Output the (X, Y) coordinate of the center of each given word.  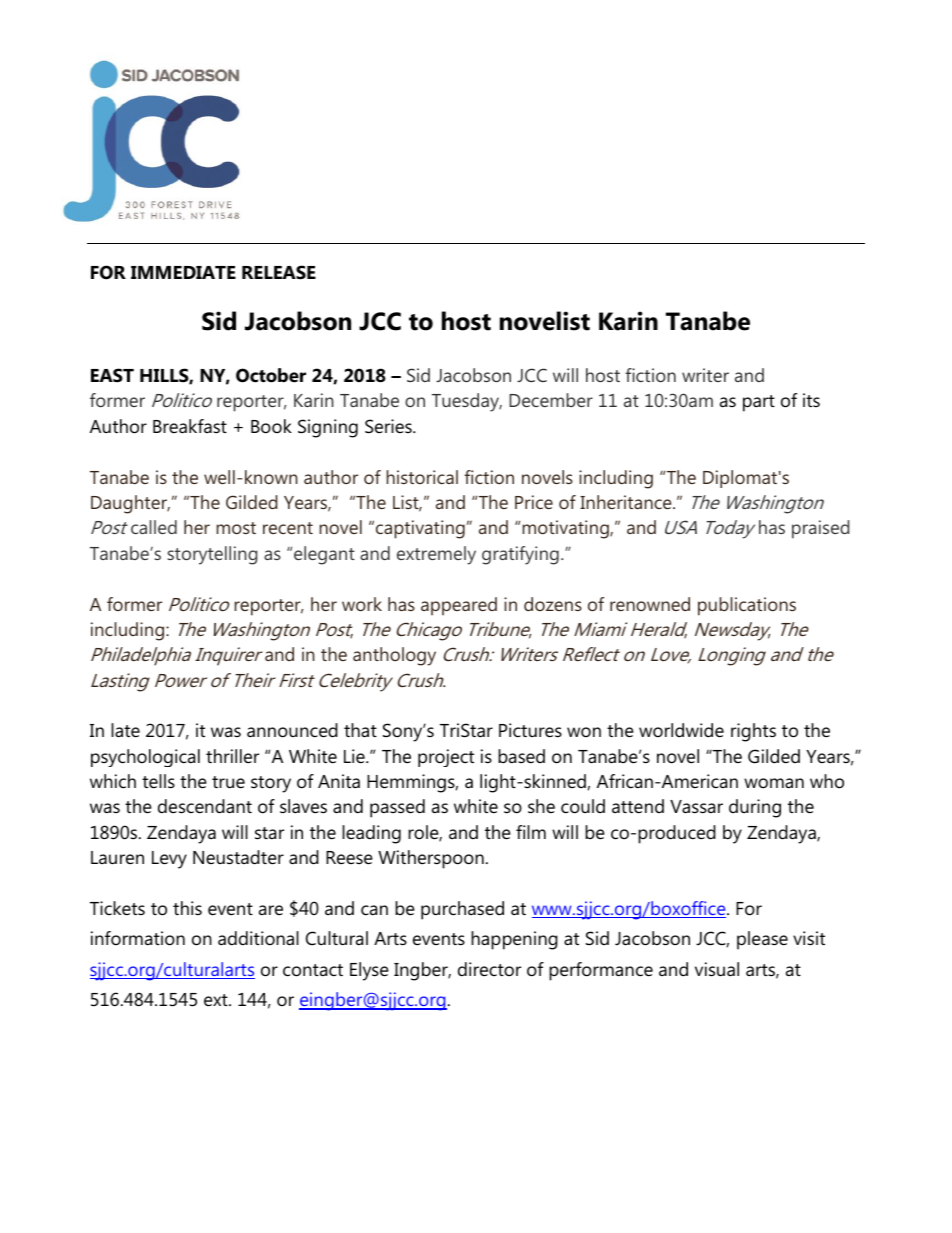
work (362, 604)
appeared (459, 606)
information (138, 938)
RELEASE (279, 272)
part (759, 403)
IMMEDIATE (183, 272)
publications (747, 606)
